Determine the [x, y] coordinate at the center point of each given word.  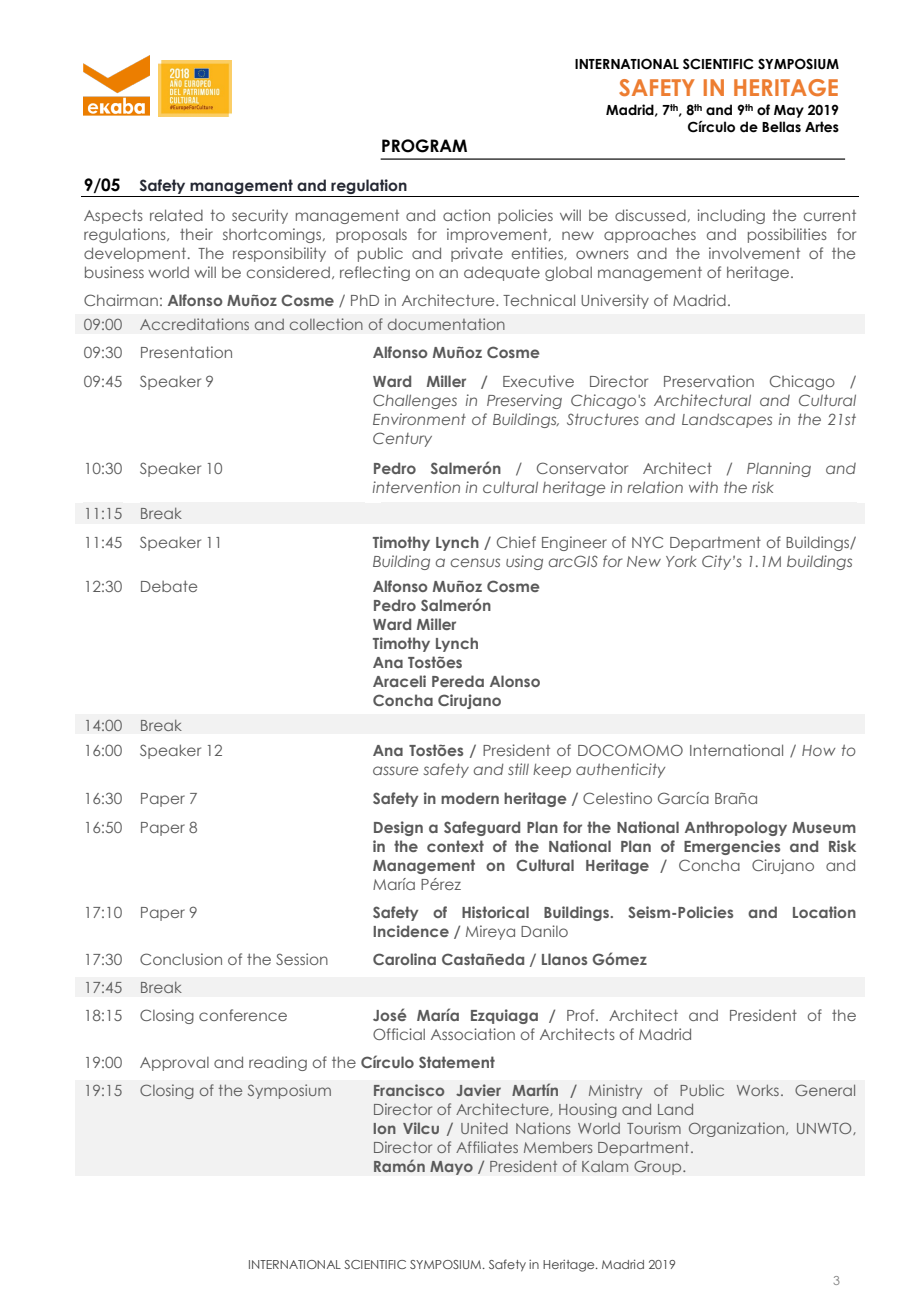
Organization [738, 1129]
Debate [169, 586]
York [681, 561]
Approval [174, 1064]
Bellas [781, 127]
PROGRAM [424, 146]
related [176, 215]
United [484, 1128]
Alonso [515, 681]
